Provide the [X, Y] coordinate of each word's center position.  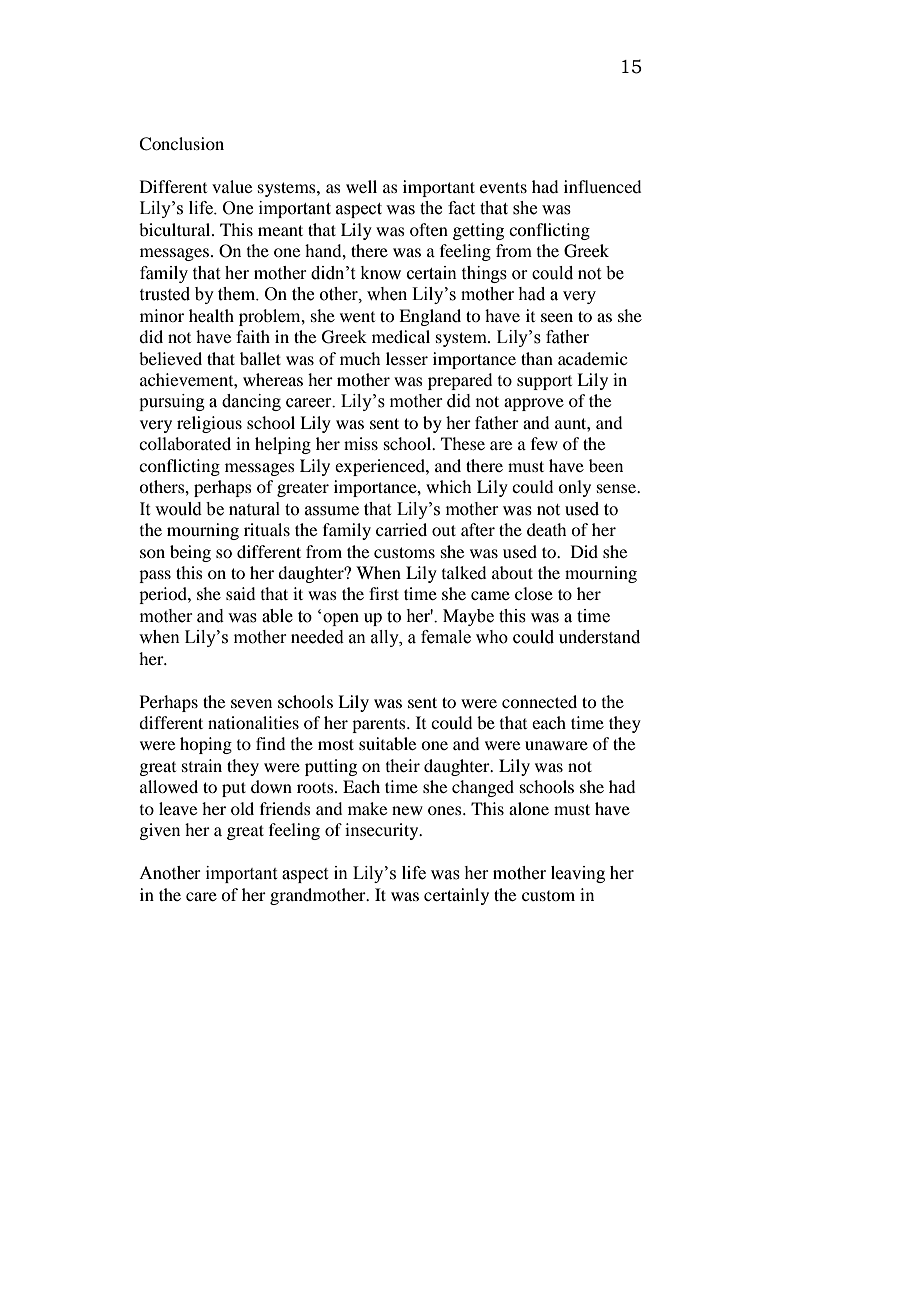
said [240, 593]
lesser [407, 358]
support [544, 383]
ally [386, 638]
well [361, 186]
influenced [602, 186]
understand [599, 637]
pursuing [172, 402]
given [159, 831]
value [232, 186]
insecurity [383, 831]
